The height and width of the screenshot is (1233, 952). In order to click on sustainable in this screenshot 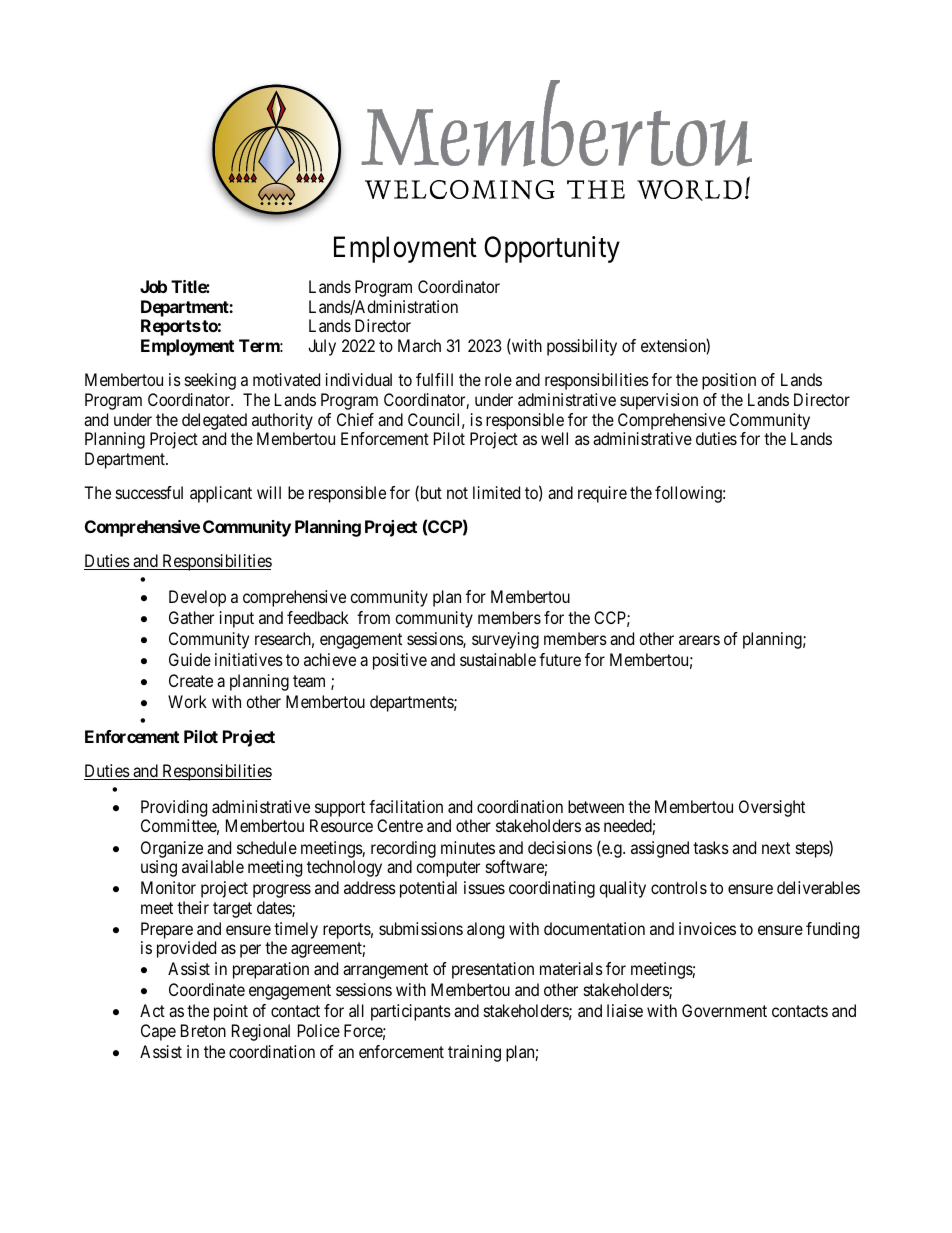, I will do `click(498, 659)`.
